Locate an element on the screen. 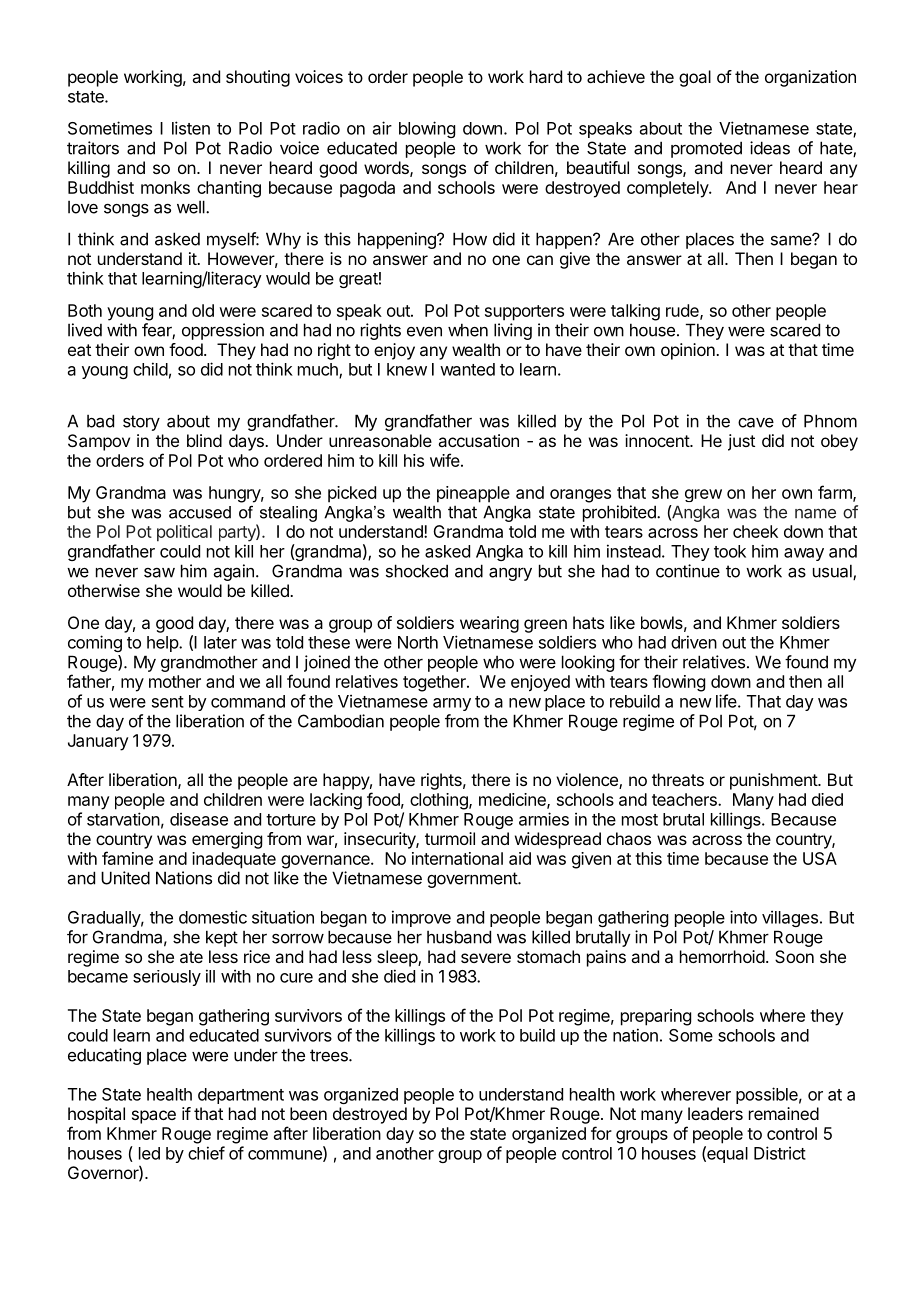 The height and width of the screenshot is (1307, 924). when is located at coordinates (468, 330).
